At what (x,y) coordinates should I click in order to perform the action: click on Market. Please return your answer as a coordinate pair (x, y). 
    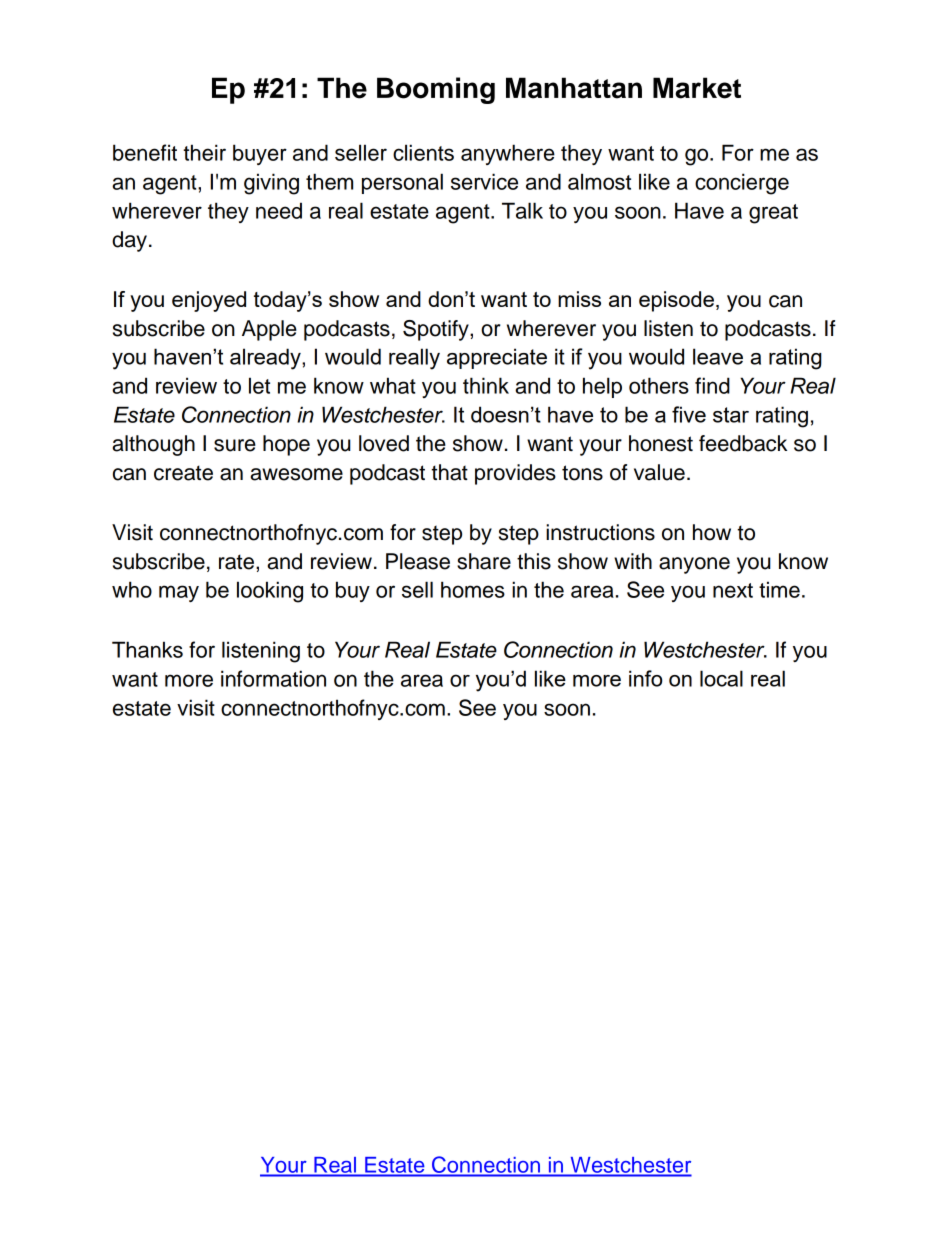
    Looking at the image, I should click on (697, 88).
